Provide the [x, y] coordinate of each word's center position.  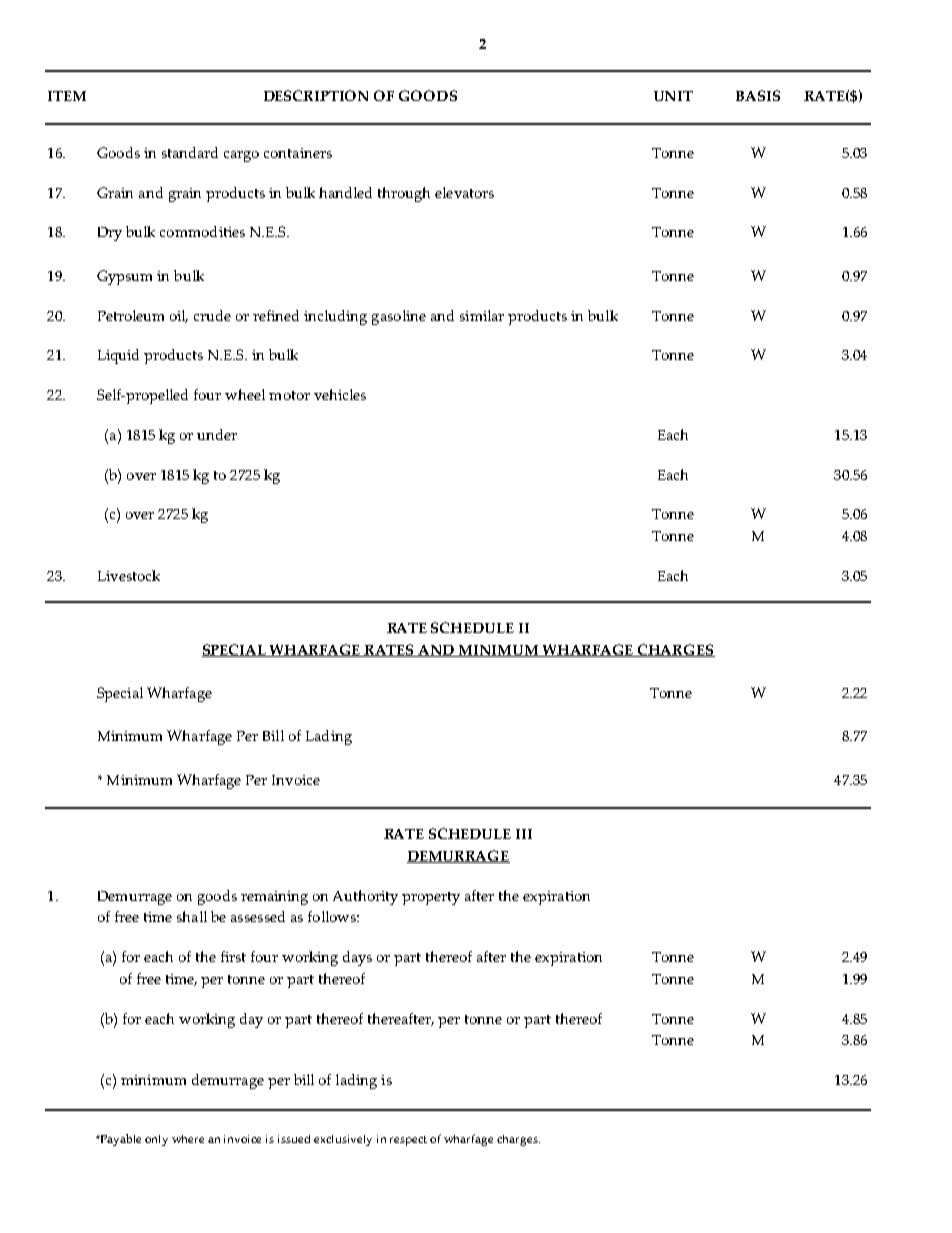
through [404, 194]
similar [482, 315]
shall [192, 916]
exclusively [343, 1140]
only [156, 1140]
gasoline [399, 317]
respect [408, 1141]
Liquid [118, 356]
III [524, 834]
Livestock [129, 575]
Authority [365, 897]
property [431, 898]
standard [190, 152]
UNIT [673, 96]
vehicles [340, 394]
